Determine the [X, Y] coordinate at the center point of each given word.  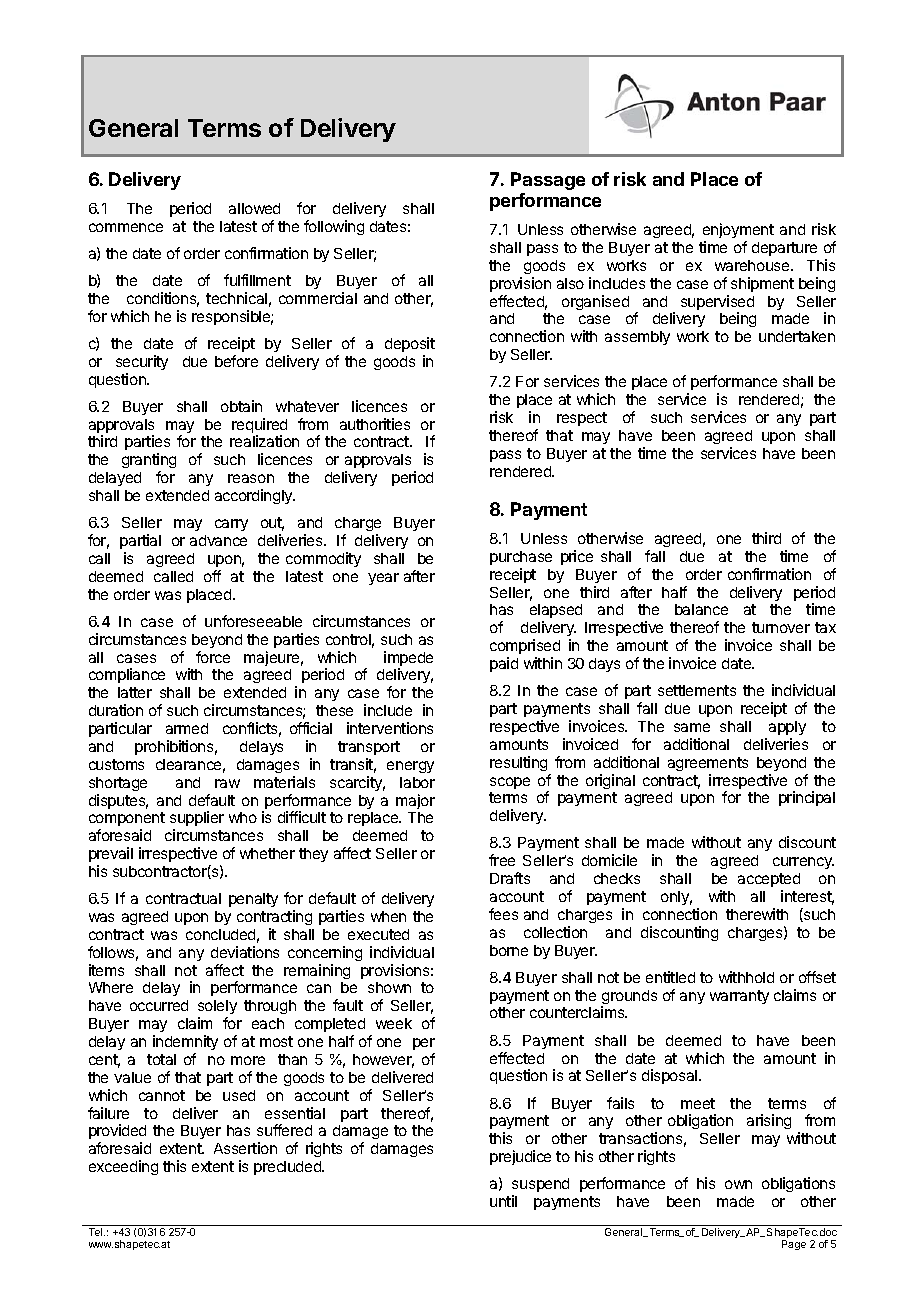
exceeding [123, 1167]
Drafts [510, 878]
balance [701, 609]
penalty [253, 900]
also [570, 283]
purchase [521, 558]
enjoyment [738, 230]
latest [238, 226]
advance [218, 540]
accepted [769, 880]
